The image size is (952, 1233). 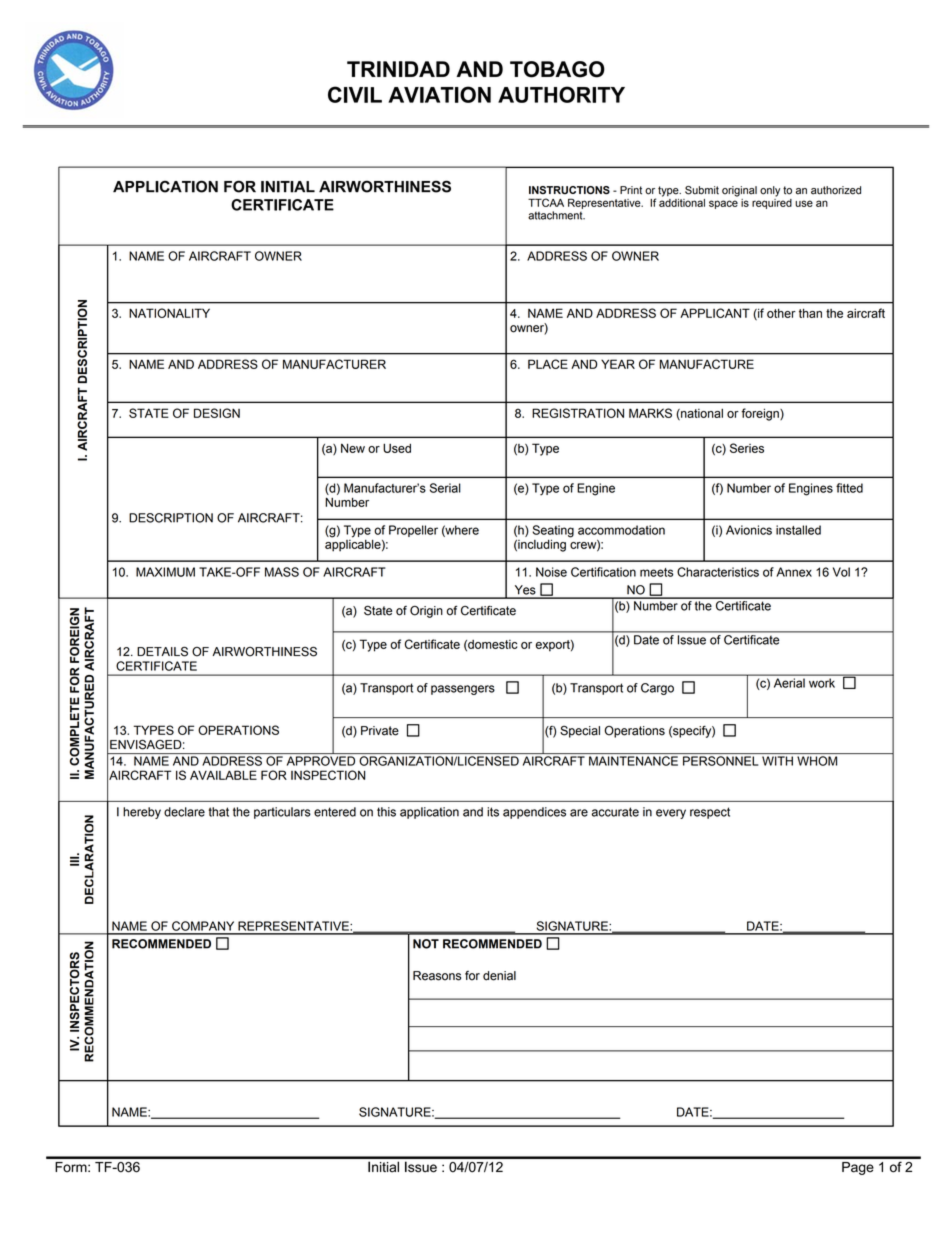 I want to click on Reasons, so click(x=437, y=976).
